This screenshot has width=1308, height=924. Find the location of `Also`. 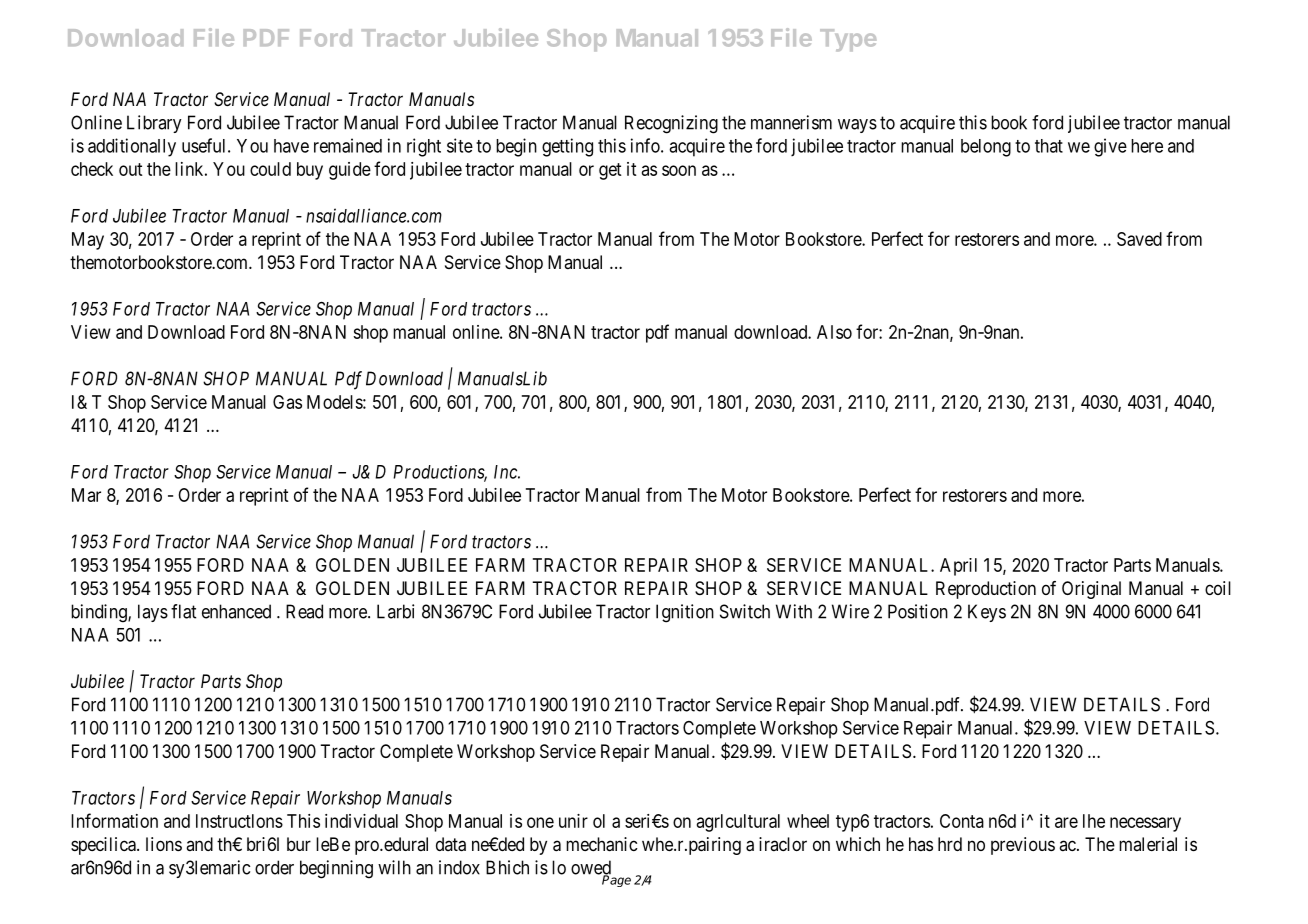

Also is located at coordinates (834, 332).
